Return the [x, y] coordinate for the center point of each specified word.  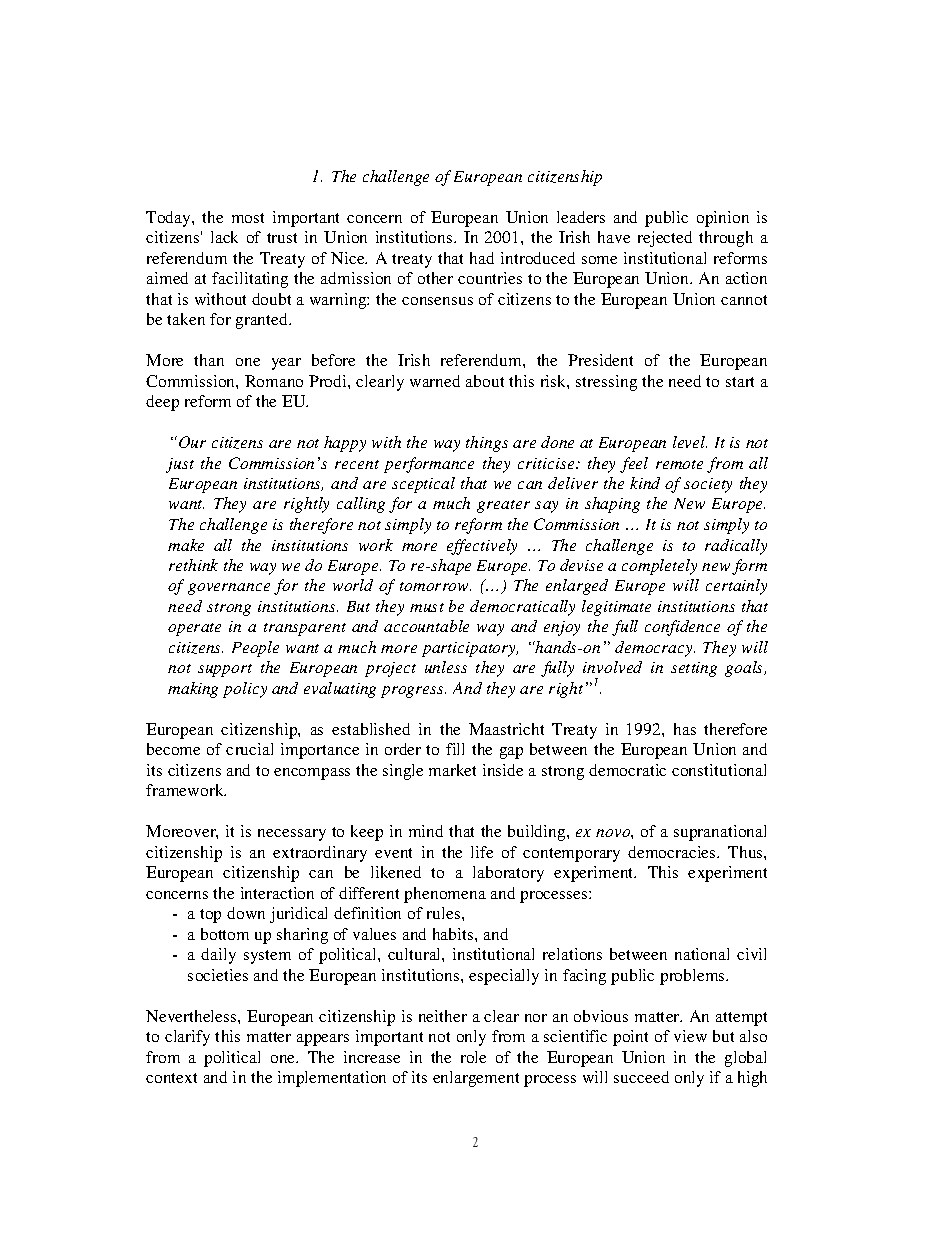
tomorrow [435, 586]
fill [455, 749]
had [482, 258]
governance [229, 589]
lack [224, 237]
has [685, 729]
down [246, 913]
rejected [665, 239]
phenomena [445, 895]
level [690, 442]
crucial [249, 749]
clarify [187, 1038]
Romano [274, 381]
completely [659, 567]
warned [435, 381]
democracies [673, 852]
